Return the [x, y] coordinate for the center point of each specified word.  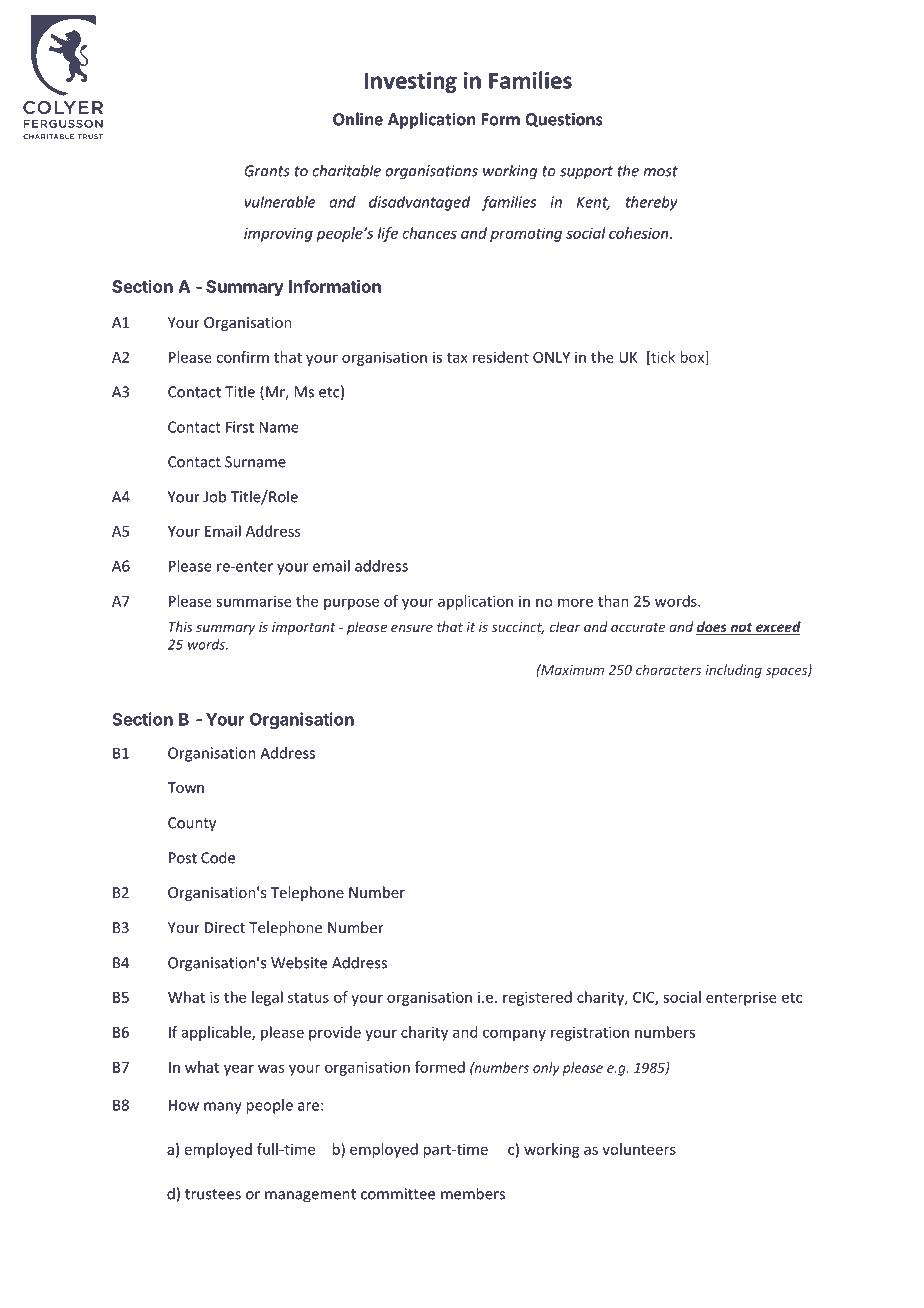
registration [590, 1033]
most [660, 171]
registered [537, 998]
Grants [267, 171]
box [694, 358]
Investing [411, 82]
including [734, 671]
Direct [225, 927]
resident [501, 357]
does [712, 628]
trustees [213, 1194]
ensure [412, 628]
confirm [242, 357]
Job [214, 496]
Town [186, 787]
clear [565, 626]
